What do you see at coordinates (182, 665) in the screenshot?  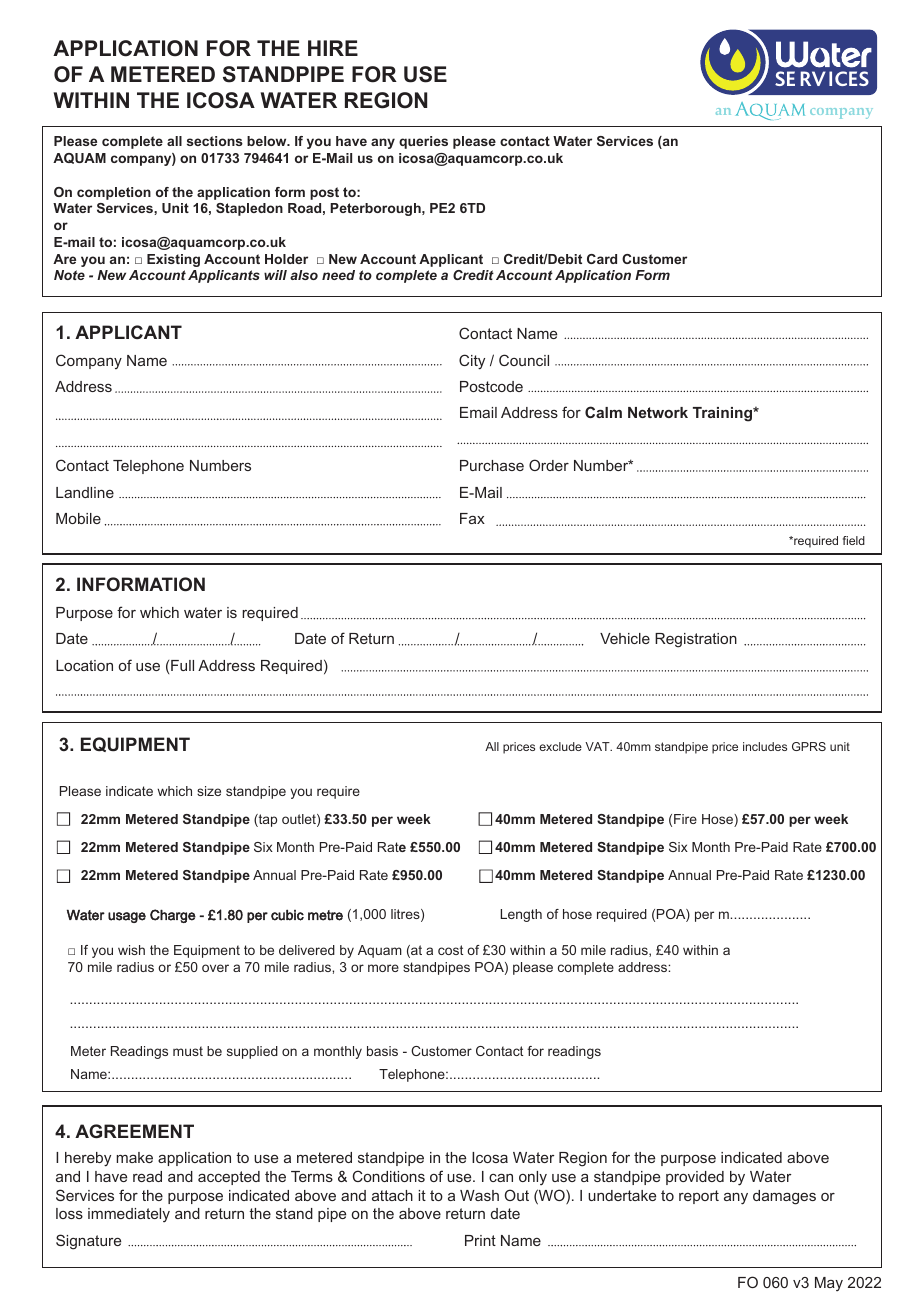 I see `Full` at bounding box center [182, 665].
